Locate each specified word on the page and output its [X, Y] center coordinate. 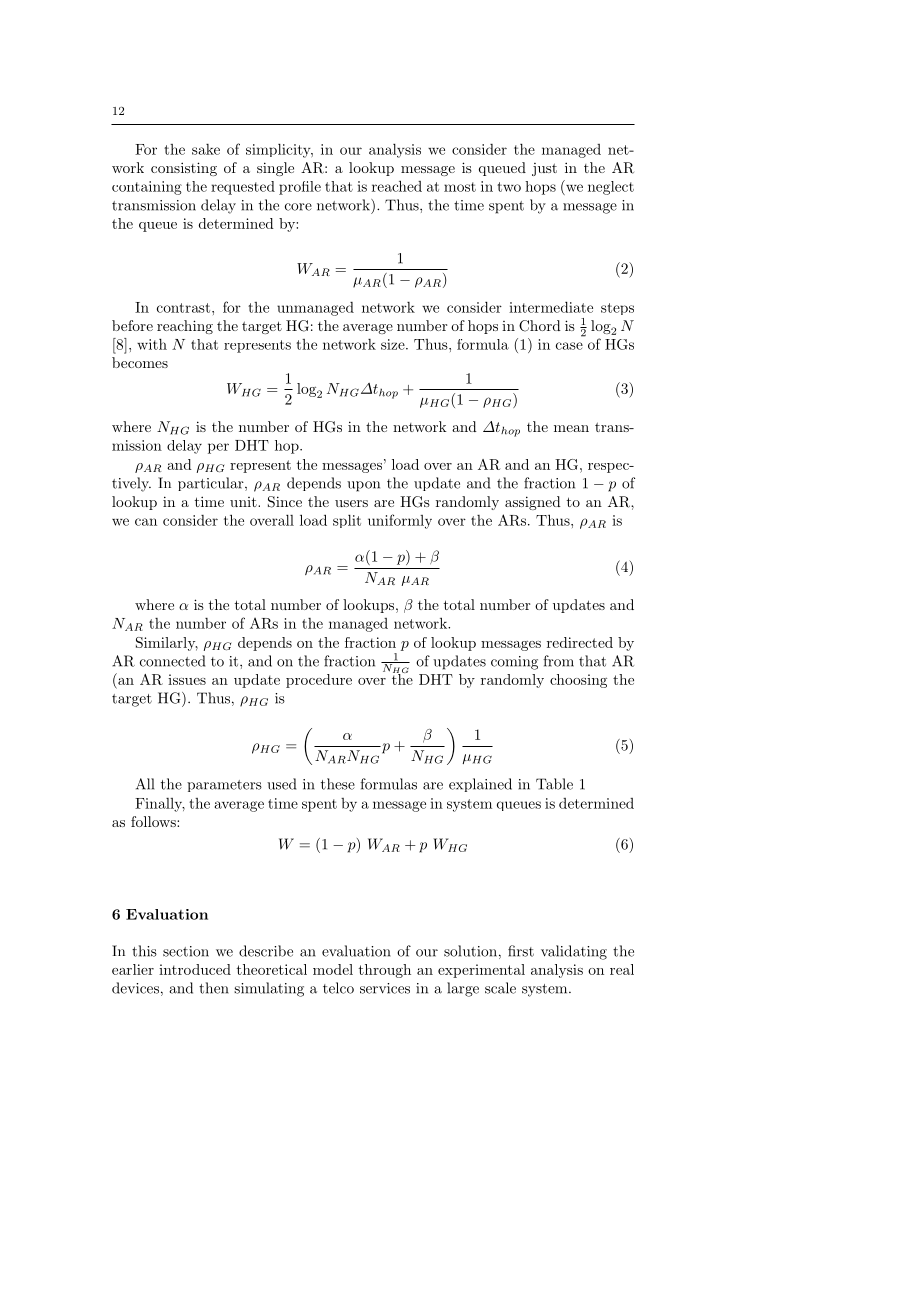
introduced [195, 969]
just [544, 169]
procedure [319, 681]
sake [206, 149]
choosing [578, 681]
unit [244, 502]
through [385, 971]
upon [363, 486]
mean [571, 428]
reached [397, 186]
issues [187, 679]
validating [574, 952]
